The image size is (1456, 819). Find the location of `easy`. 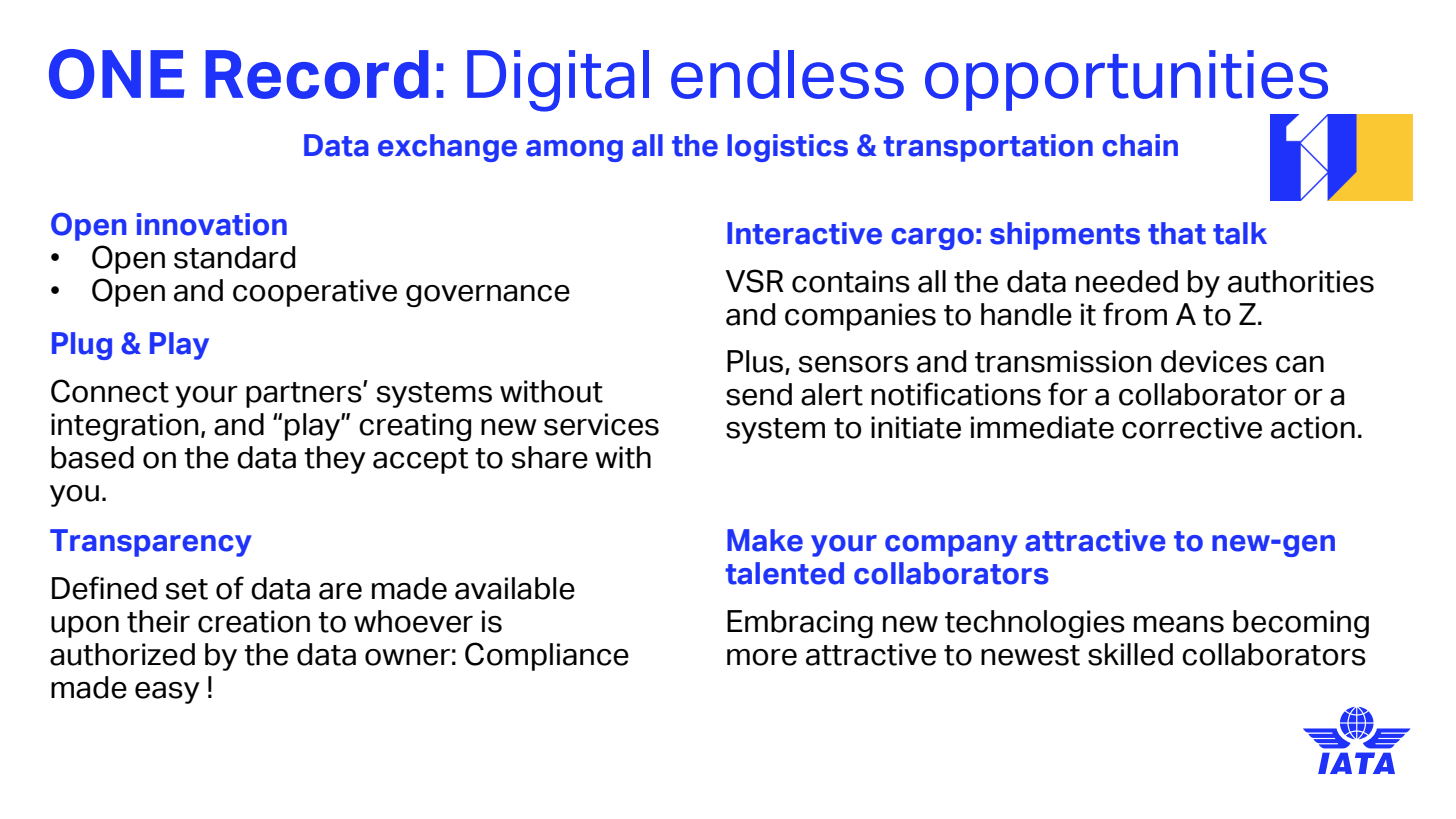

easy is located at coordinates (167, 693).
